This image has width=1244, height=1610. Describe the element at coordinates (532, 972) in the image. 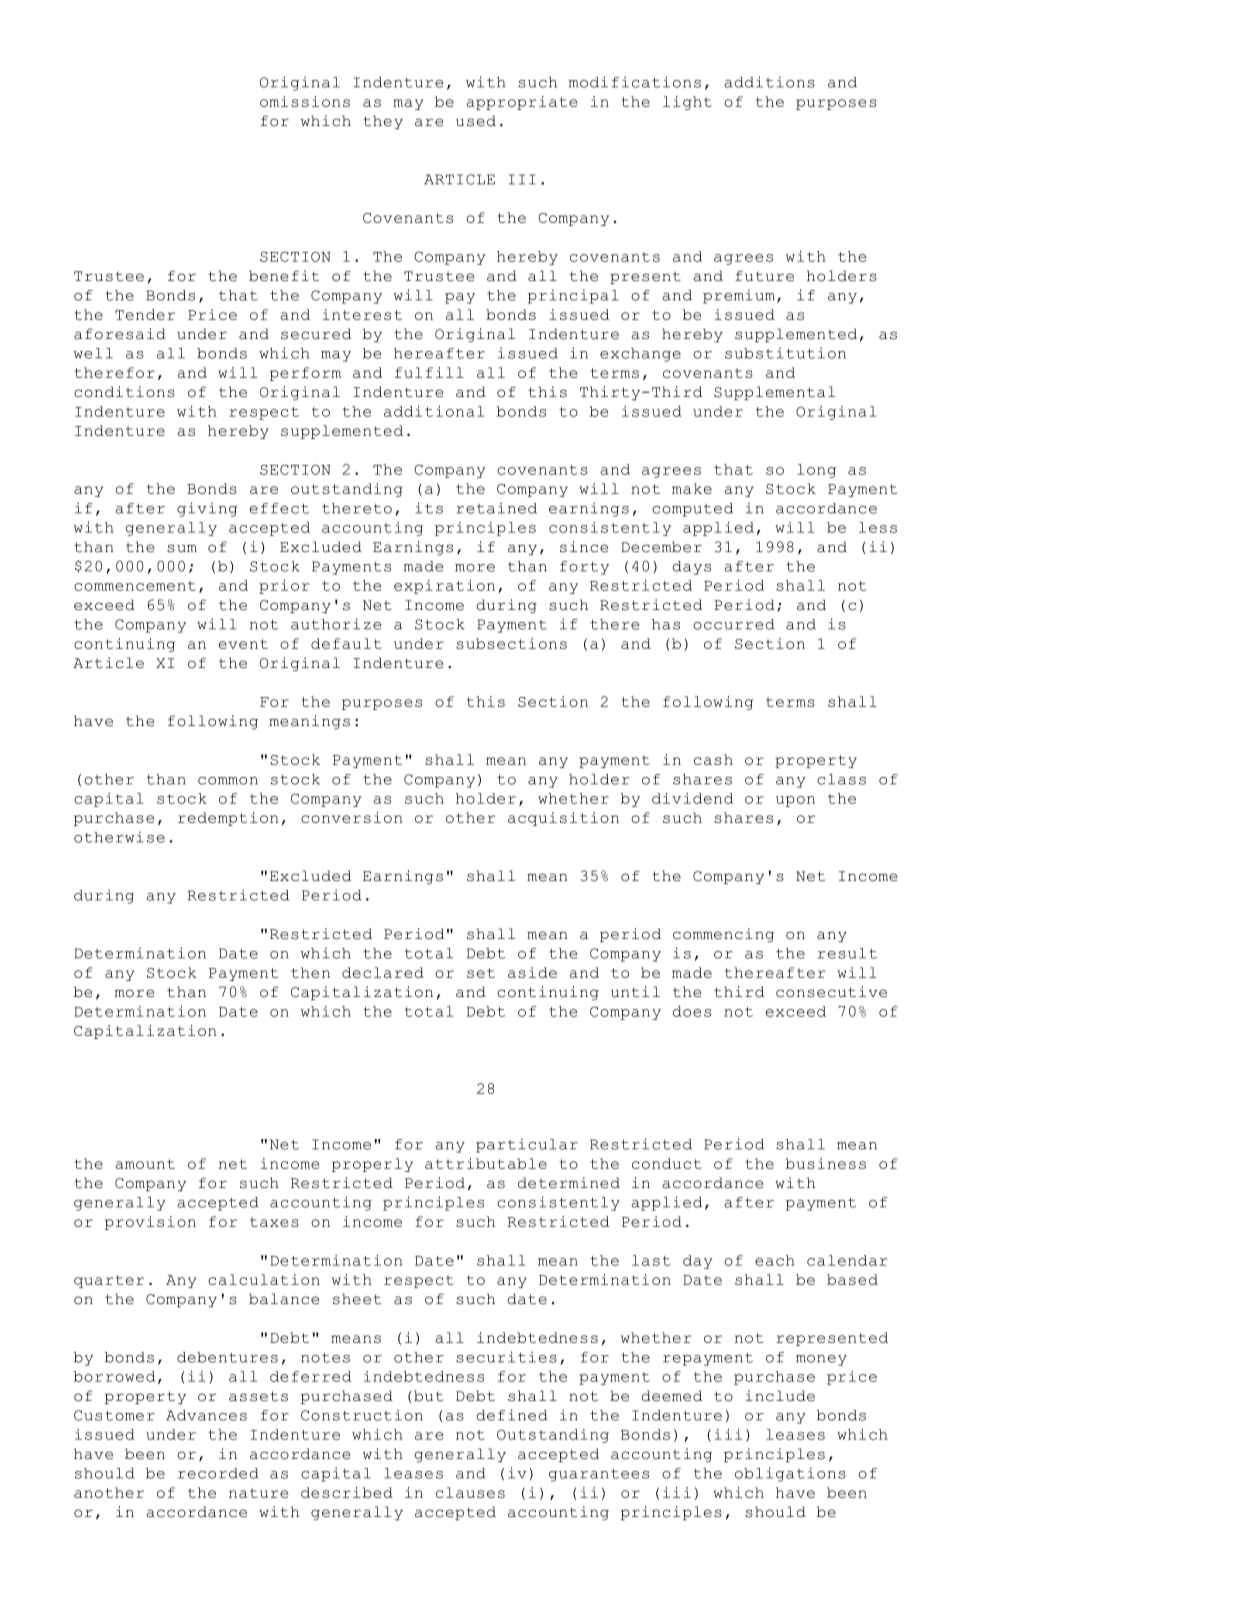

I see `aside` at that location.
